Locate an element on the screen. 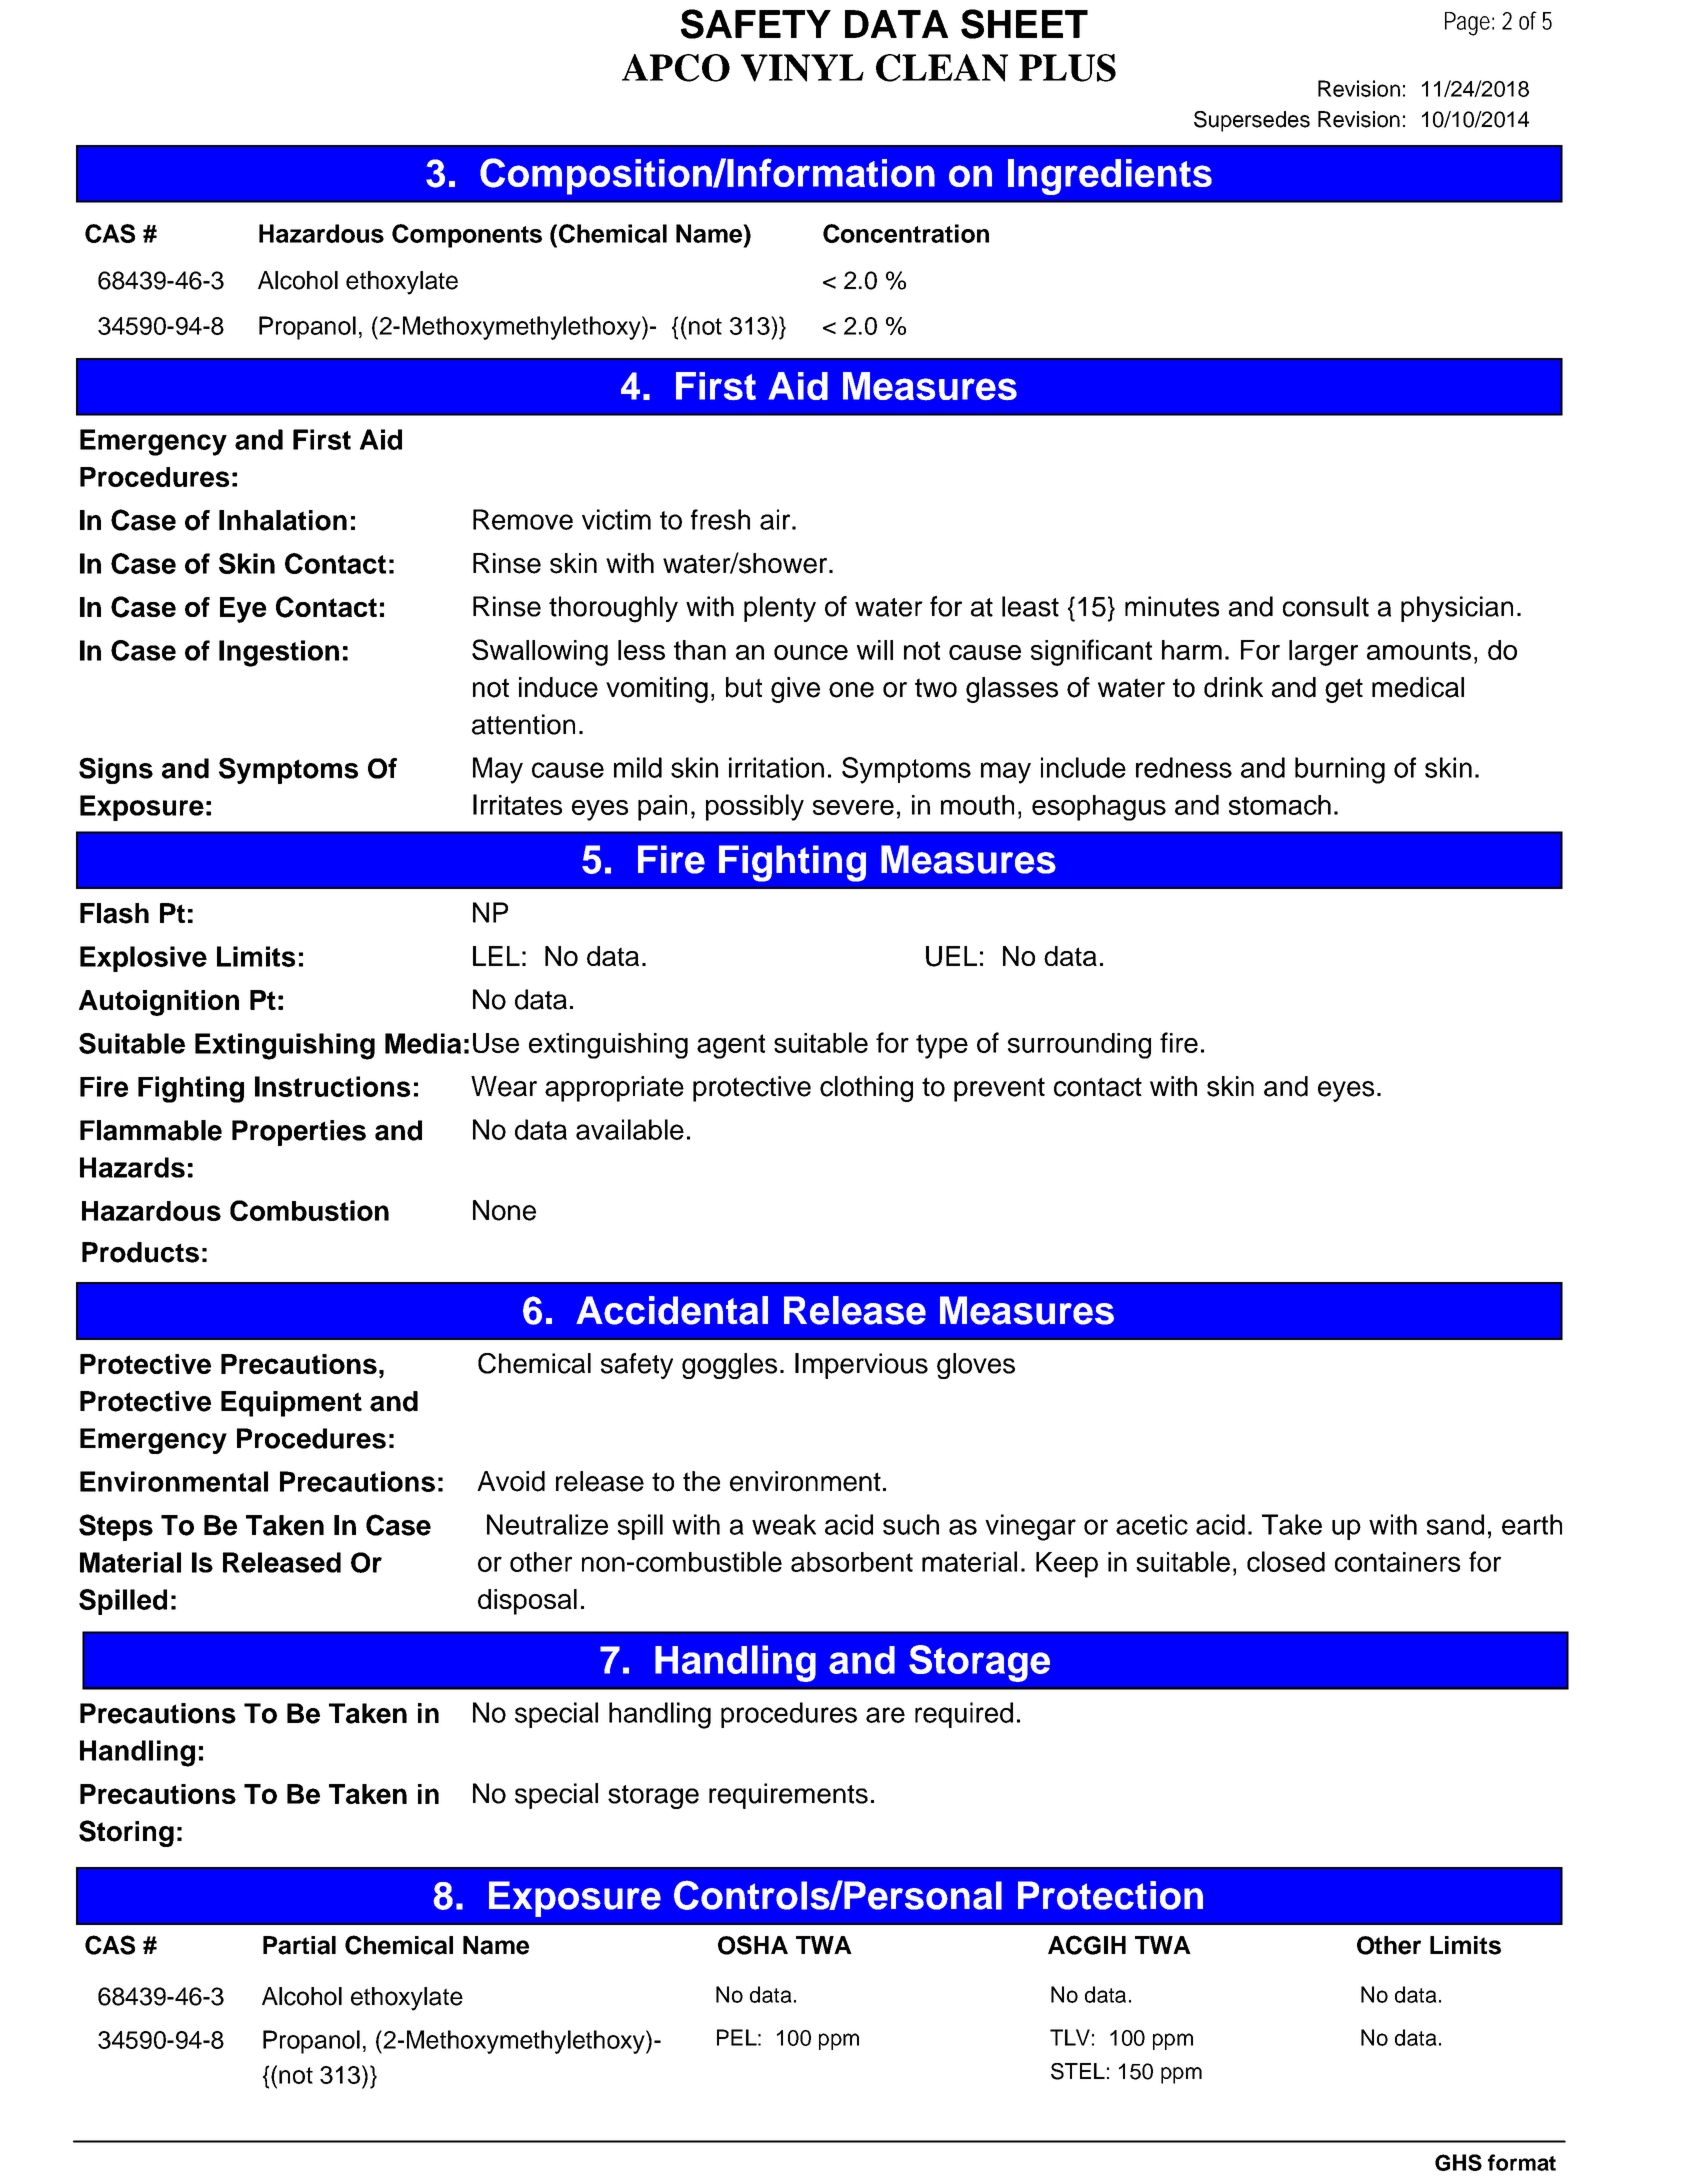  VINYL is located at coordinates (802, 68).
